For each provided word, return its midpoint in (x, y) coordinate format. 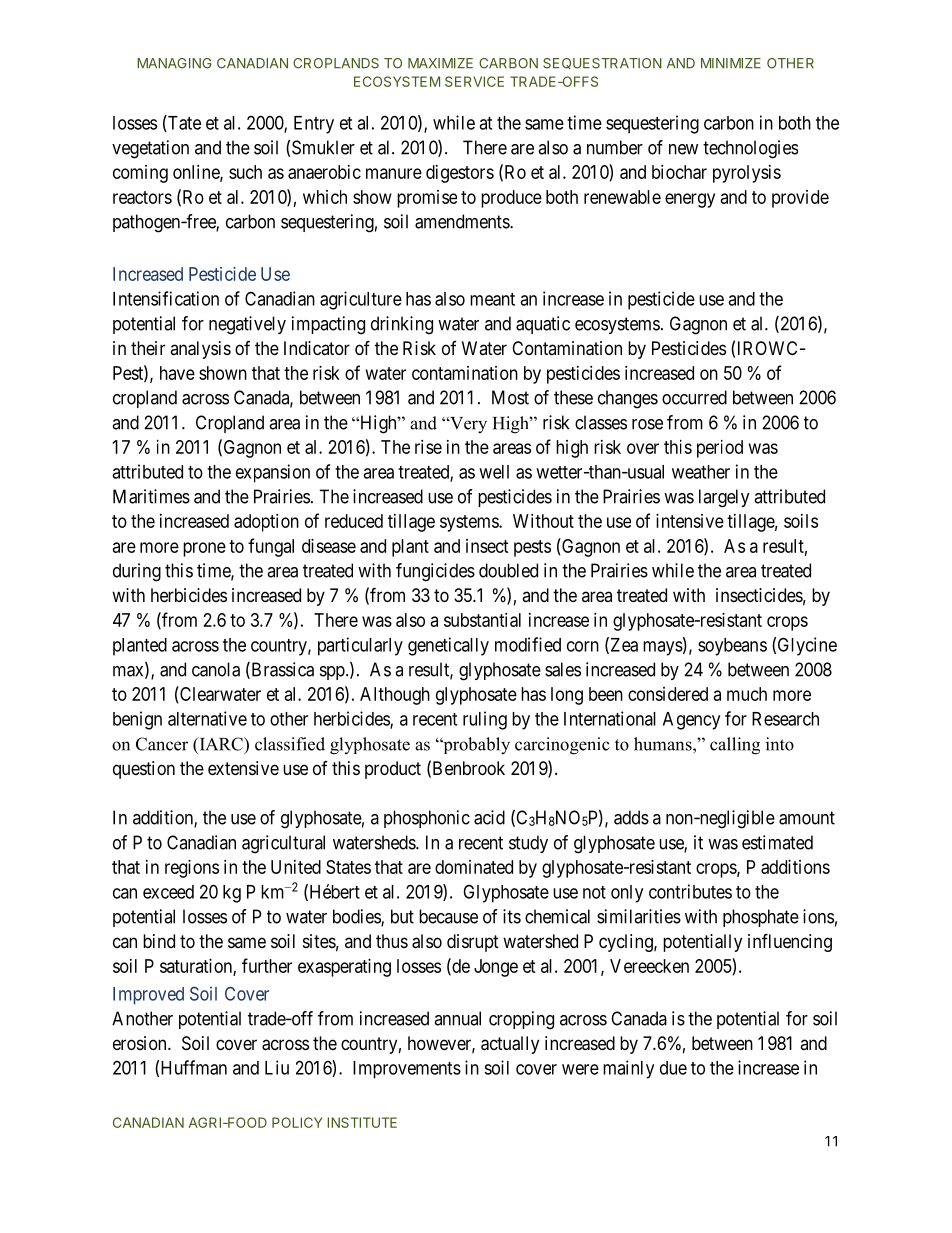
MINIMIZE (731, 63)
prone (204, 549)
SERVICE (474, 81)
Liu (277, 1067)
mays (663, 648)
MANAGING (174, 63)
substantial (482, 620)
